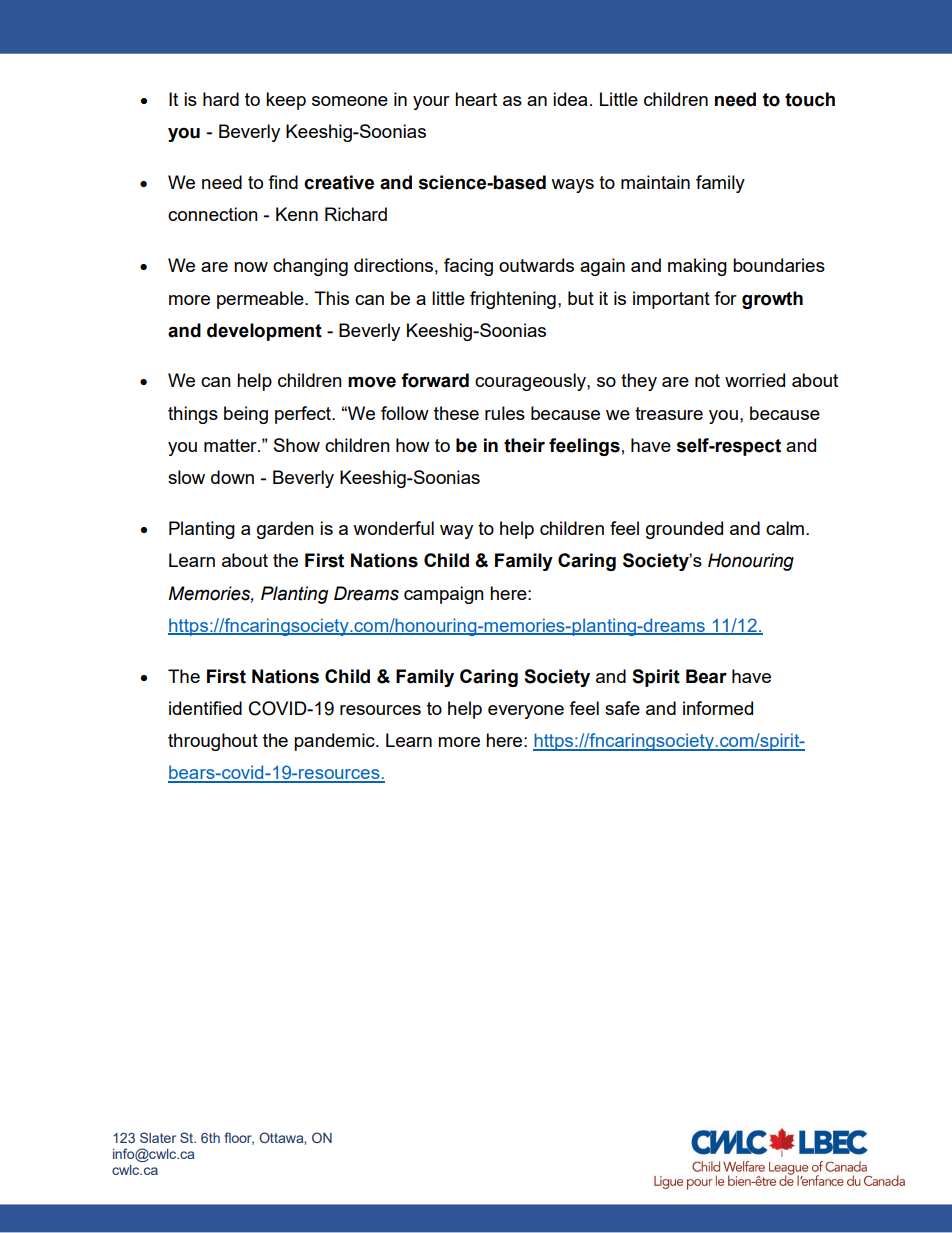 This screenshot has width=952, height=1233. I want to click on throughout, so click(213, 742).
